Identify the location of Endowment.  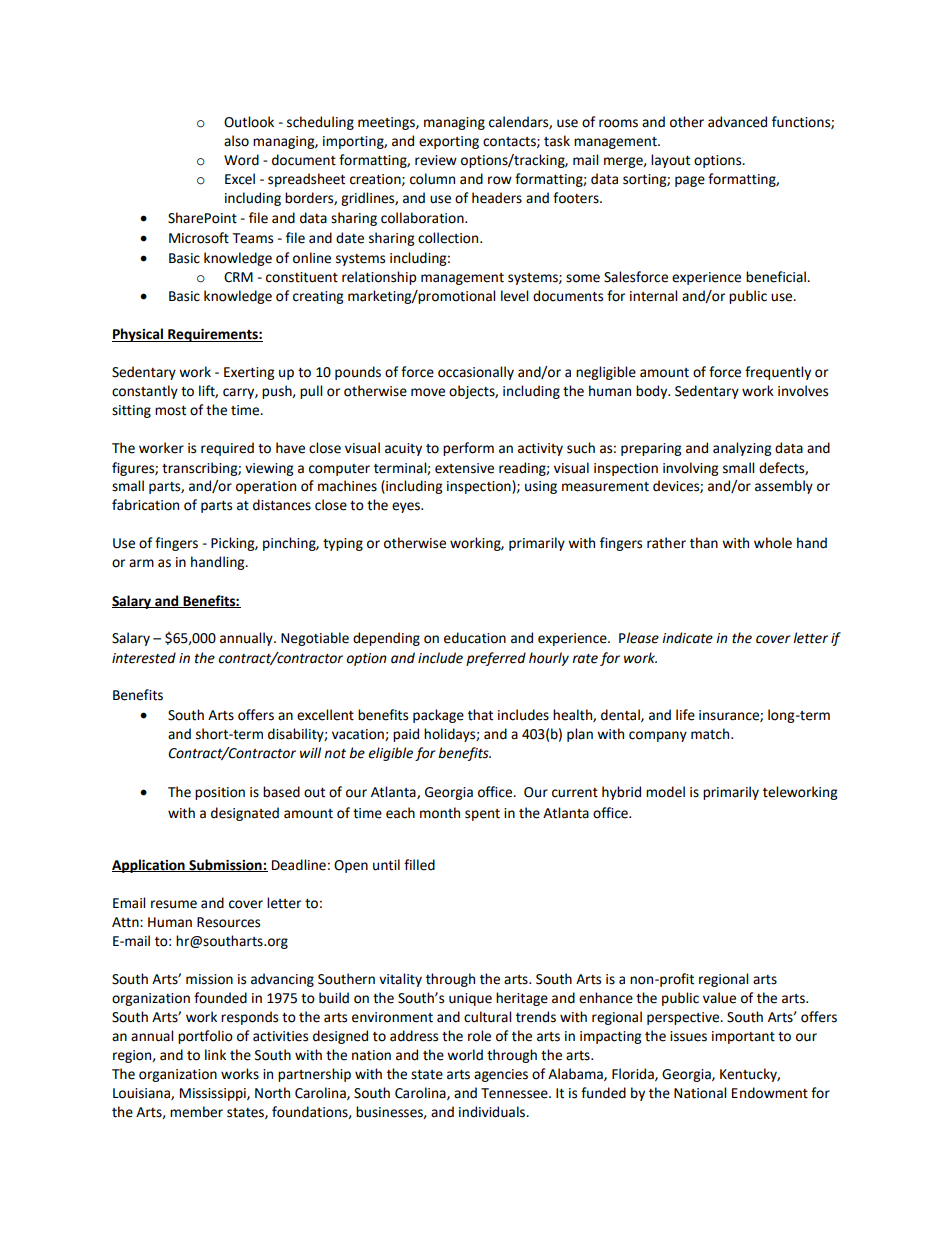
(770, 1093).
